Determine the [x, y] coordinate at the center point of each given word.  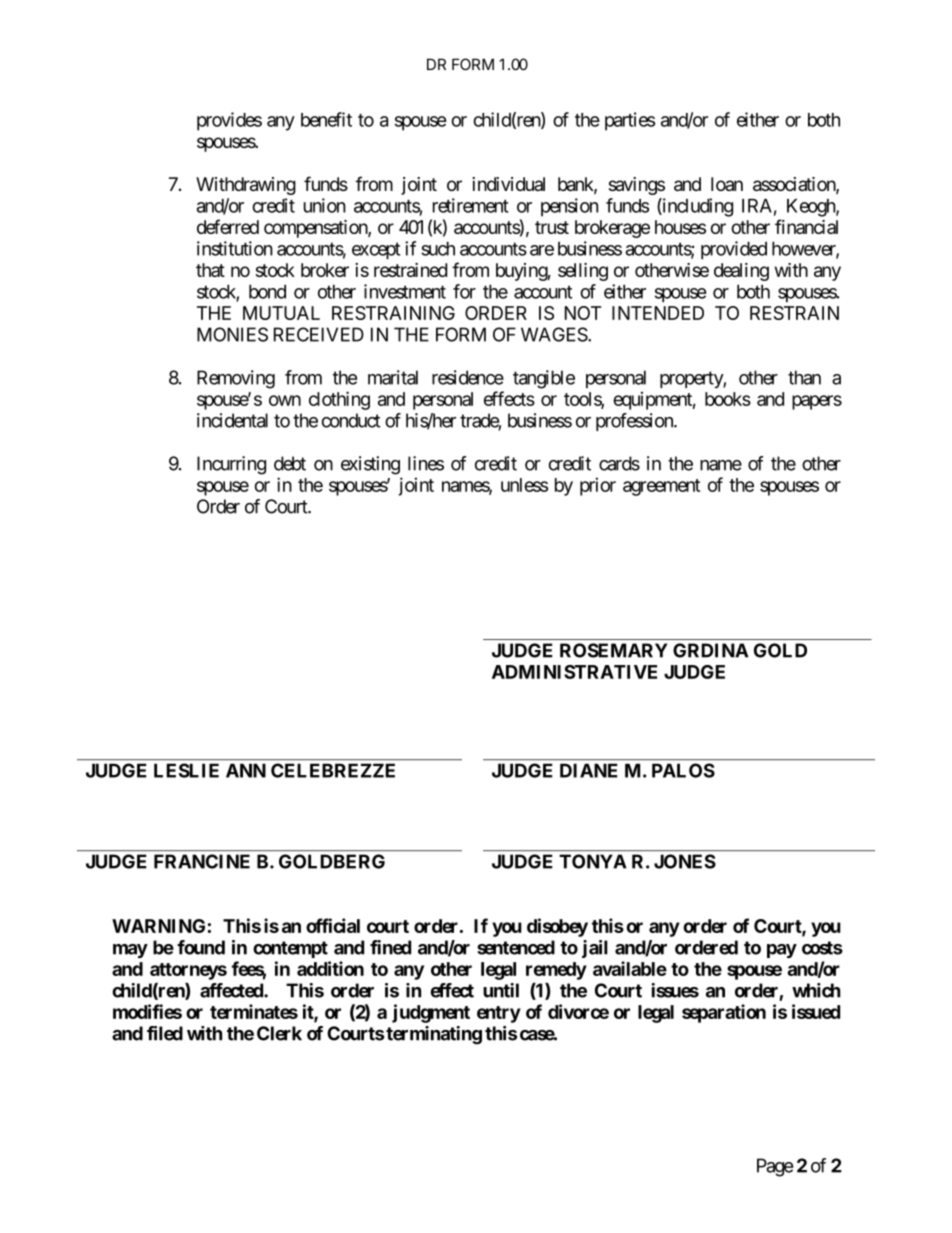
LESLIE [186, 770]
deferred [228, 226]
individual [508, 184]
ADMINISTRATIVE [574, 672]
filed [165, 1033]
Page [775, 1167]
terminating [434, 1035]
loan [727, 184]
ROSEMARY [613, 650]
